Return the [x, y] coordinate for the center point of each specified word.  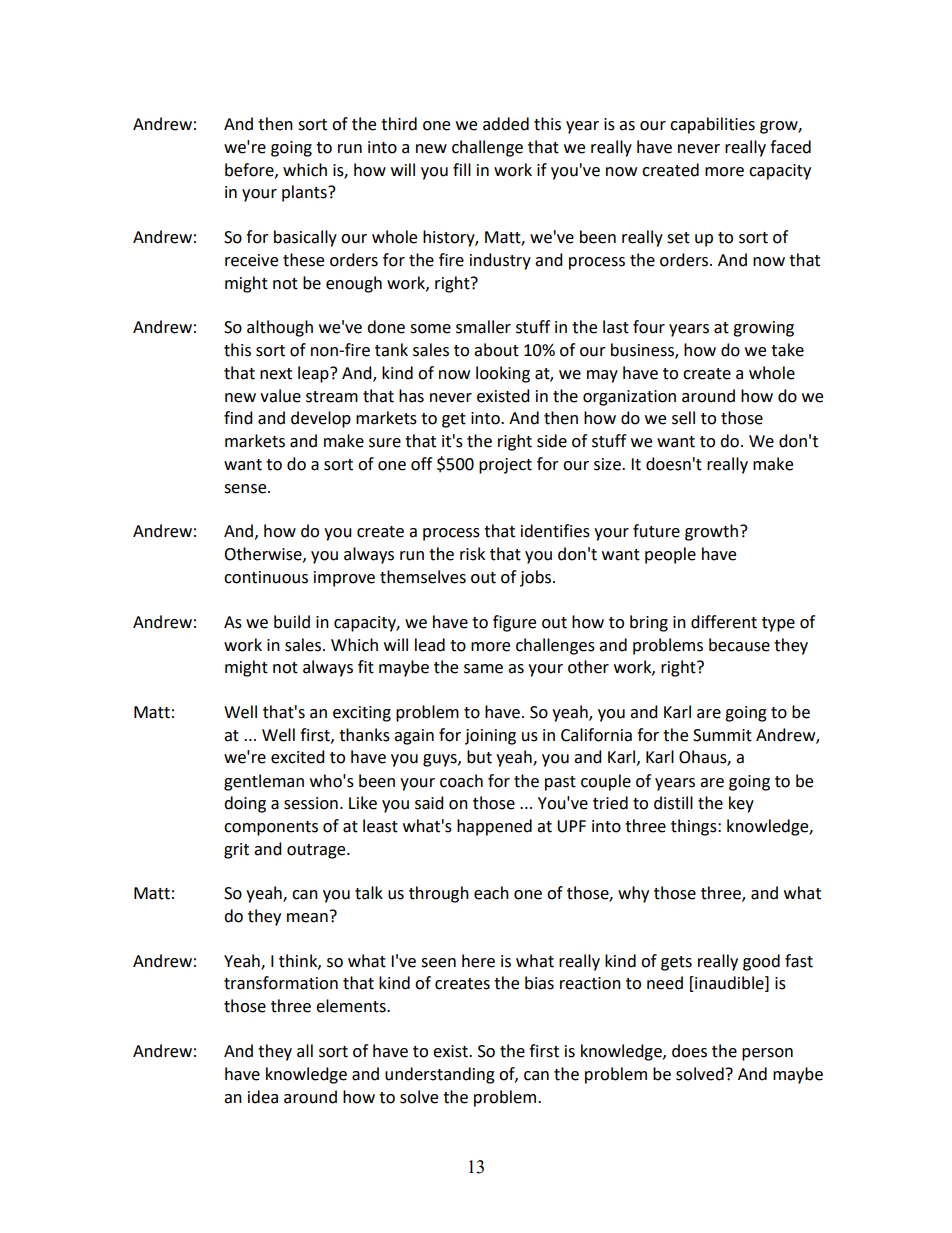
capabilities [712, 125]
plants [305, 193]
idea [263, 1097]
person [767, 1054]
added [506, 124]
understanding [440, 1075]
